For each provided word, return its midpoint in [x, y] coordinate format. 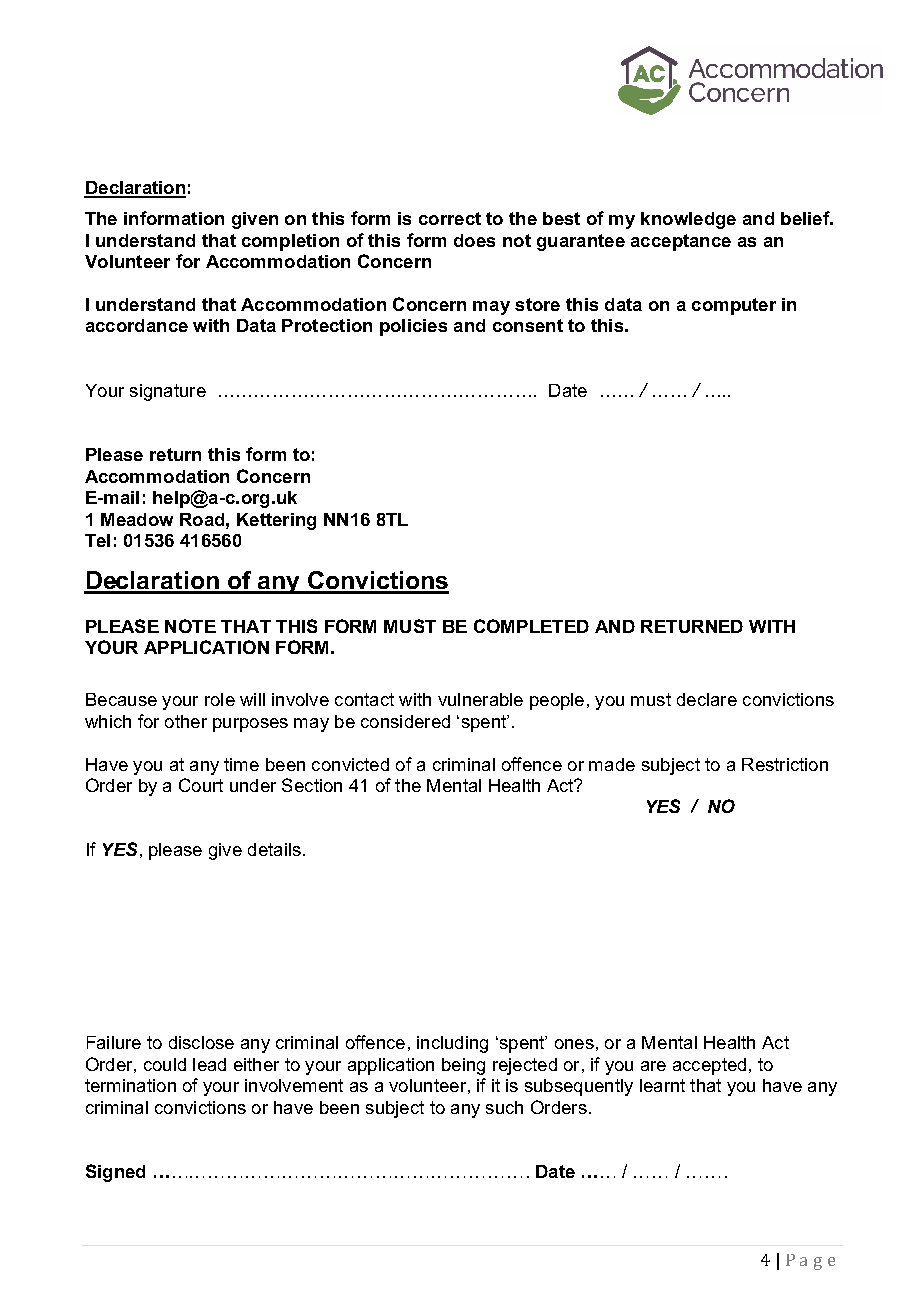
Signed [115, 1173]
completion [290, 242]
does [474, 240]
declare [707, 699]
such [504, 1107]
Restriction [785, 764]
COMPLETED [531, 626]
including [452, 1044]
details [274, 849]
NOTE [190, 626]
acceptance [681, 242]
